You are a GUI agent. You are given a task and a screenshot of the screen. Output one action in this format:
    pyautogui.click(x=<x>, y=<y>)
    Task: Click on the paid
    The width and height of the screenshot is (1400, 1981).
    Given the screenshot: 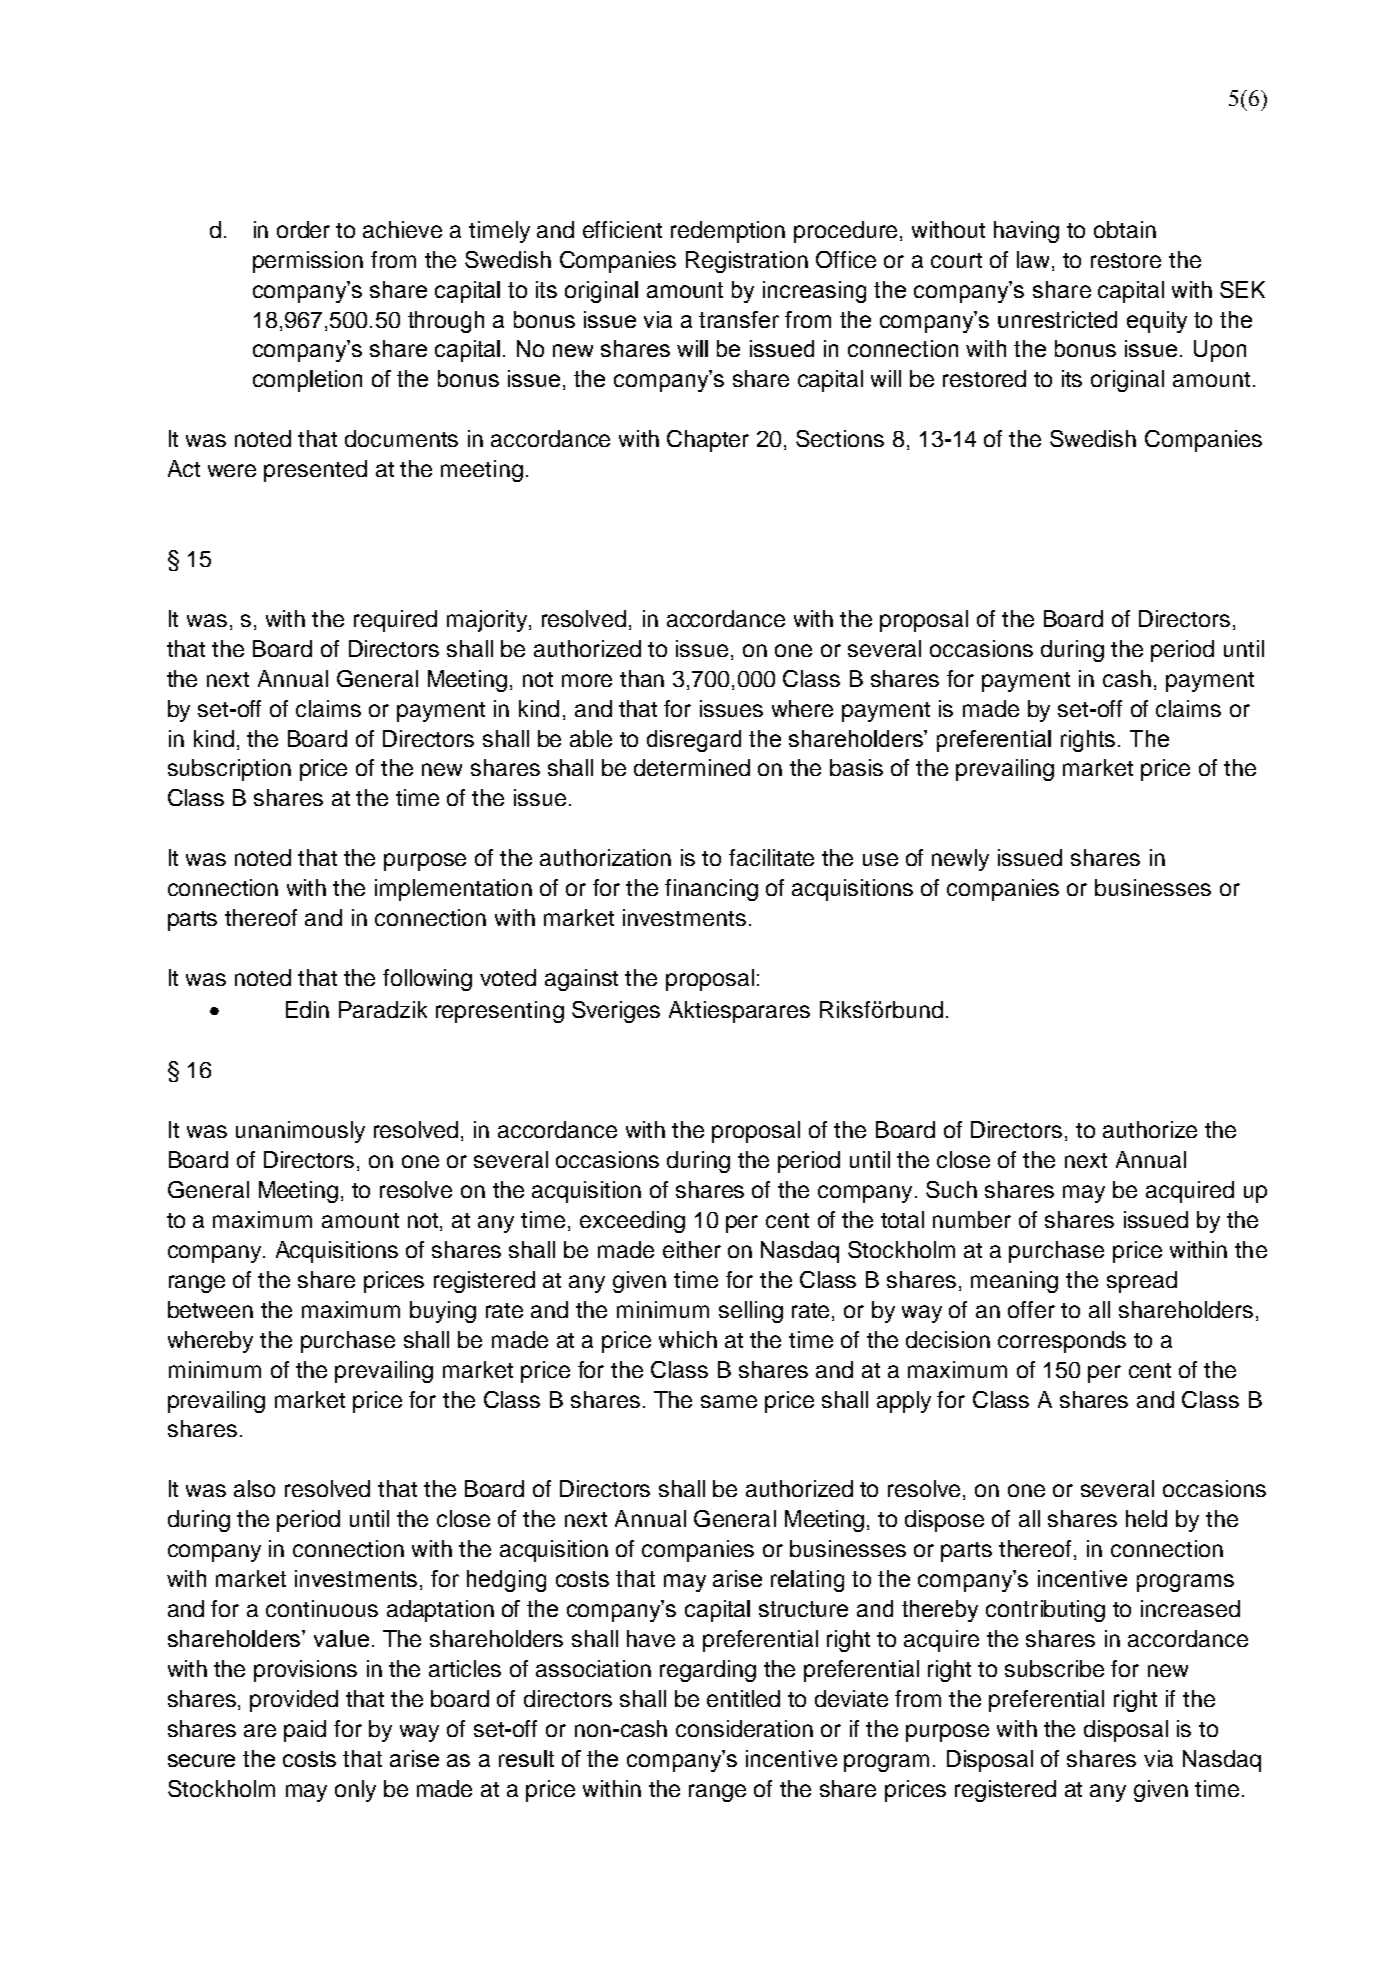 What is the action you would take?
    pyautogui.click(x=305, y=1731)
